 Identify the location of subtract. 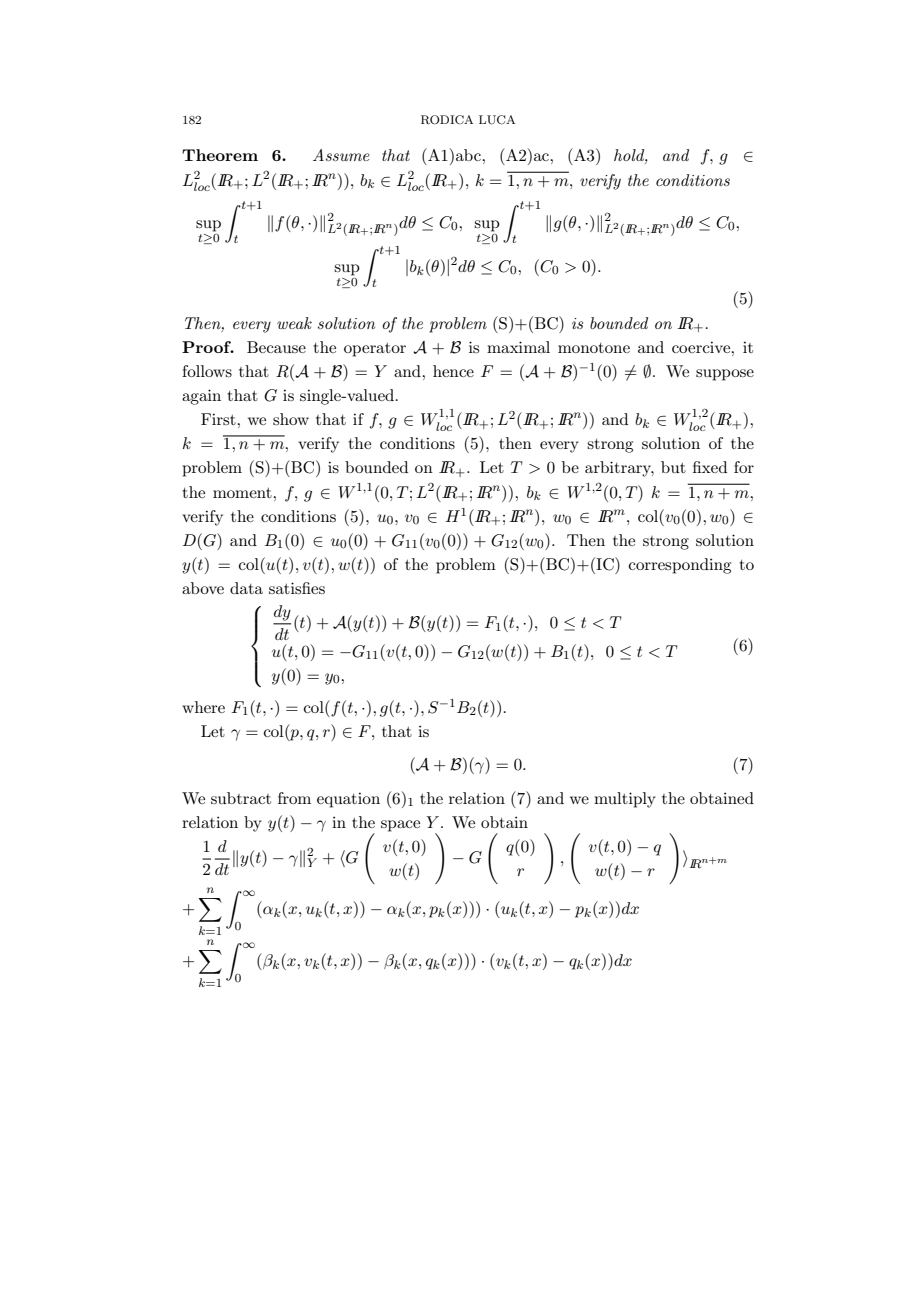
(241, 798).
